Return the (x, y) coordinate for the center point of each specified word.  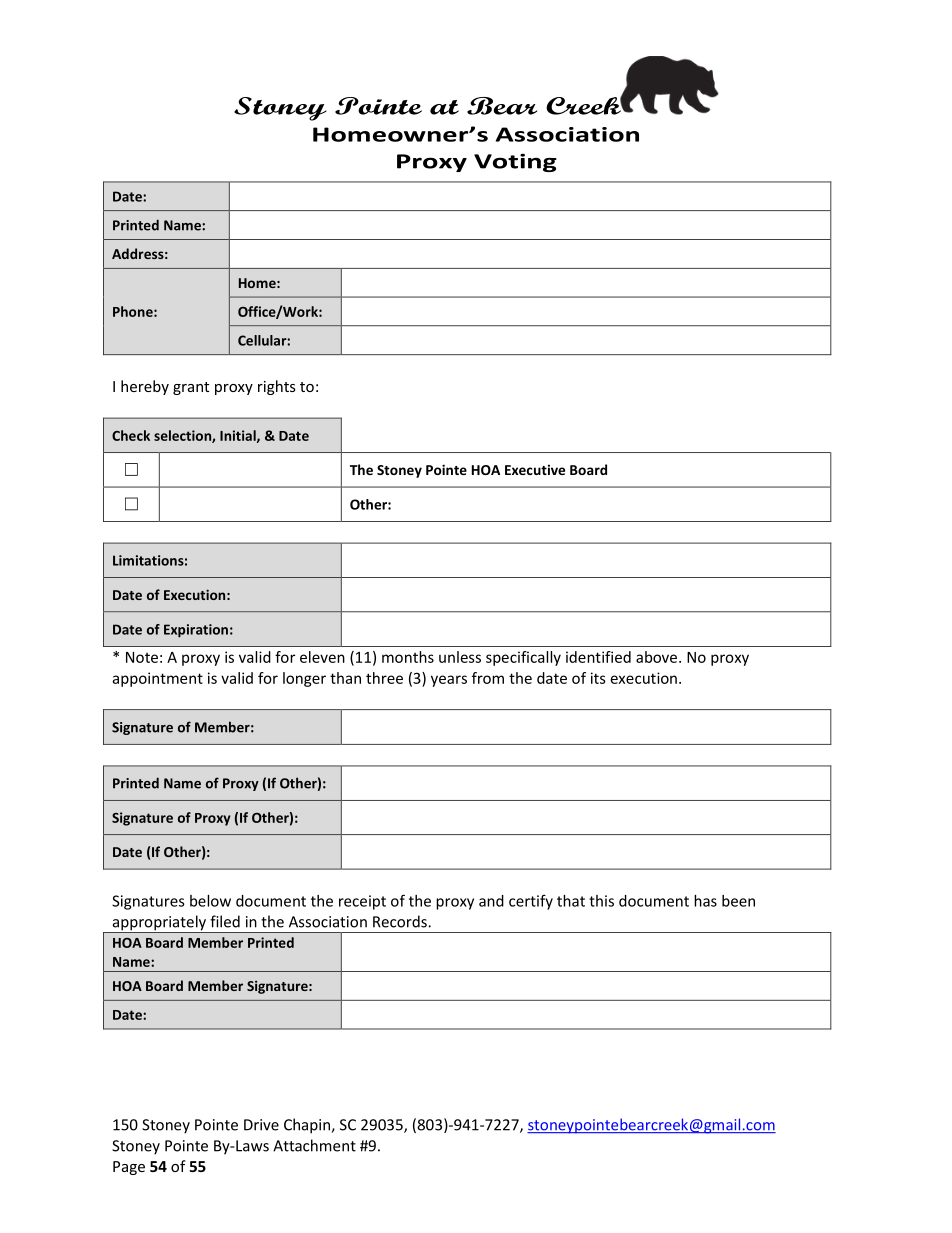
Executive (535, 469)
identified (598, 657)
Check (131, 435)
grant (191, 388)
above (656, 657)
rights (277, 387)
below (210, 901)
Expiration (196, 631)
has (705, 901)
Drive (261, 1125)
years (449, 681)
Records (401, 921)
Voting (515, 162)
